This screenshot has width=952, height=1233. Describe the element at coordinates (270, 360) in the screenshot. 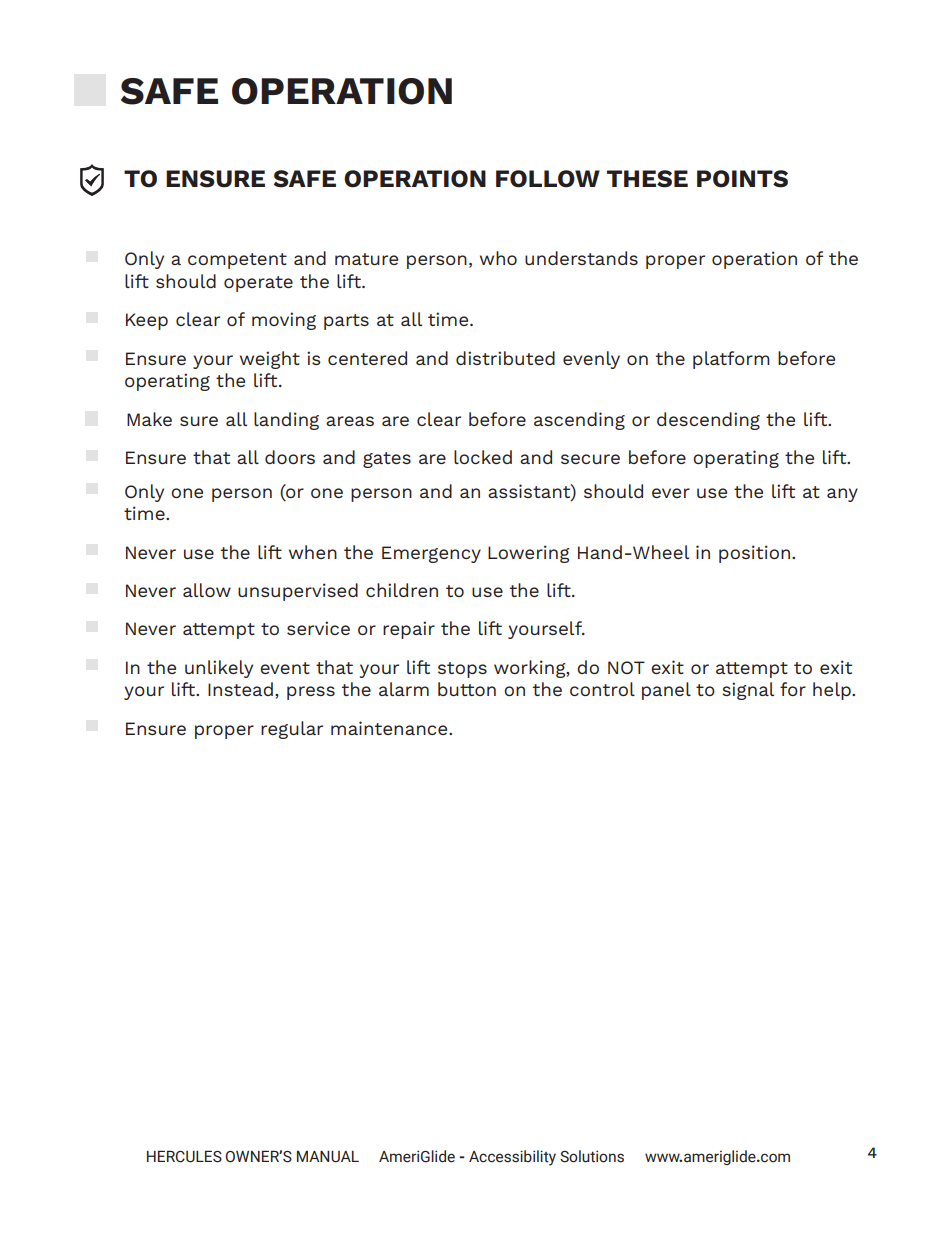

I see `weight` at that location.
